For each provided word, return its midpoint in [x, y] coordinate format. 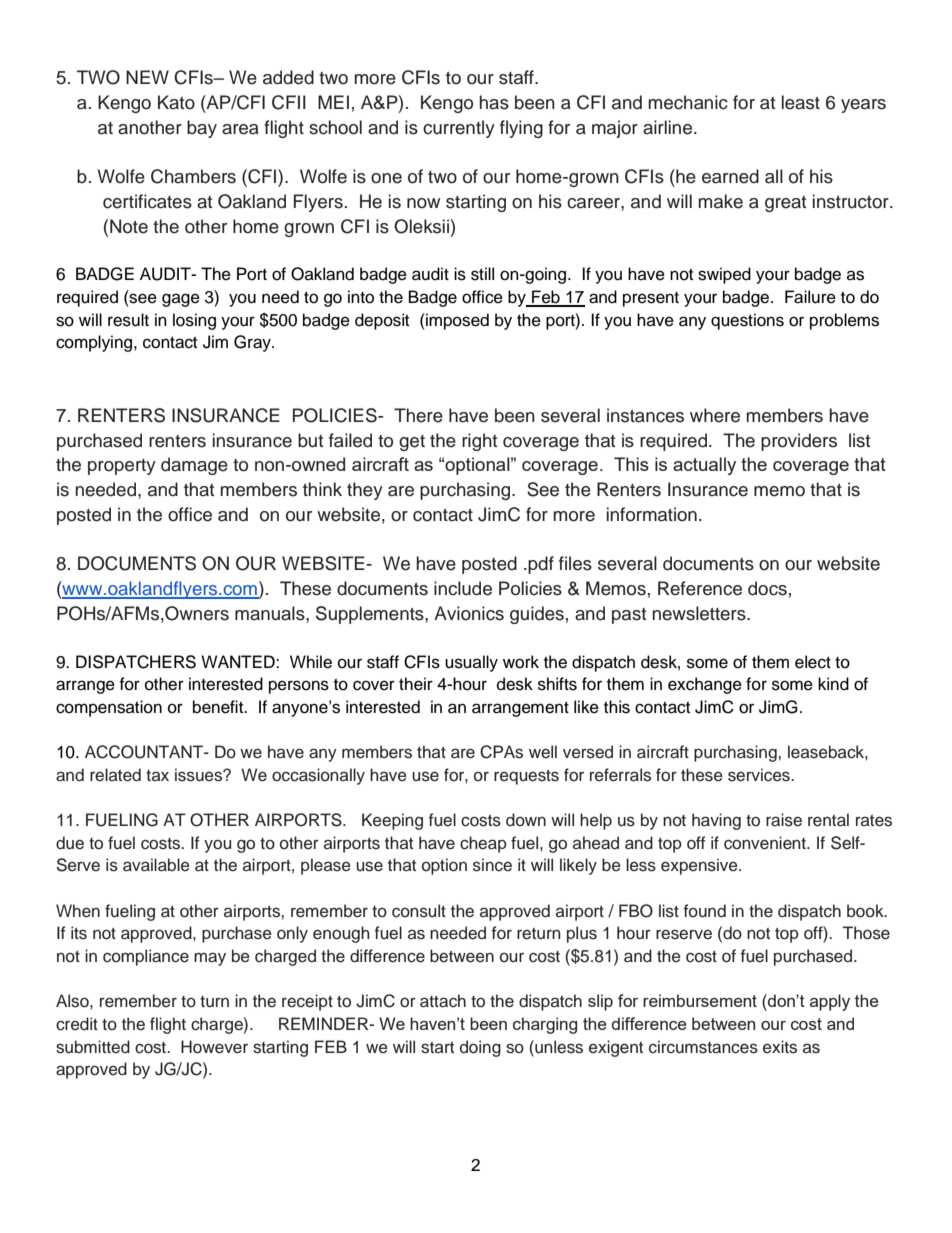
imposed [456, 321]
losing [194, 321]
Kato [176, 102]
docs [767, 588]
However [214, 1047]
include [463, 588]
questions [747, 321]
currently [459, 129]
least [801, 102]
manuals [271, 613]
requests [526, 777]
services [760, 775]
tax [157, 775]
